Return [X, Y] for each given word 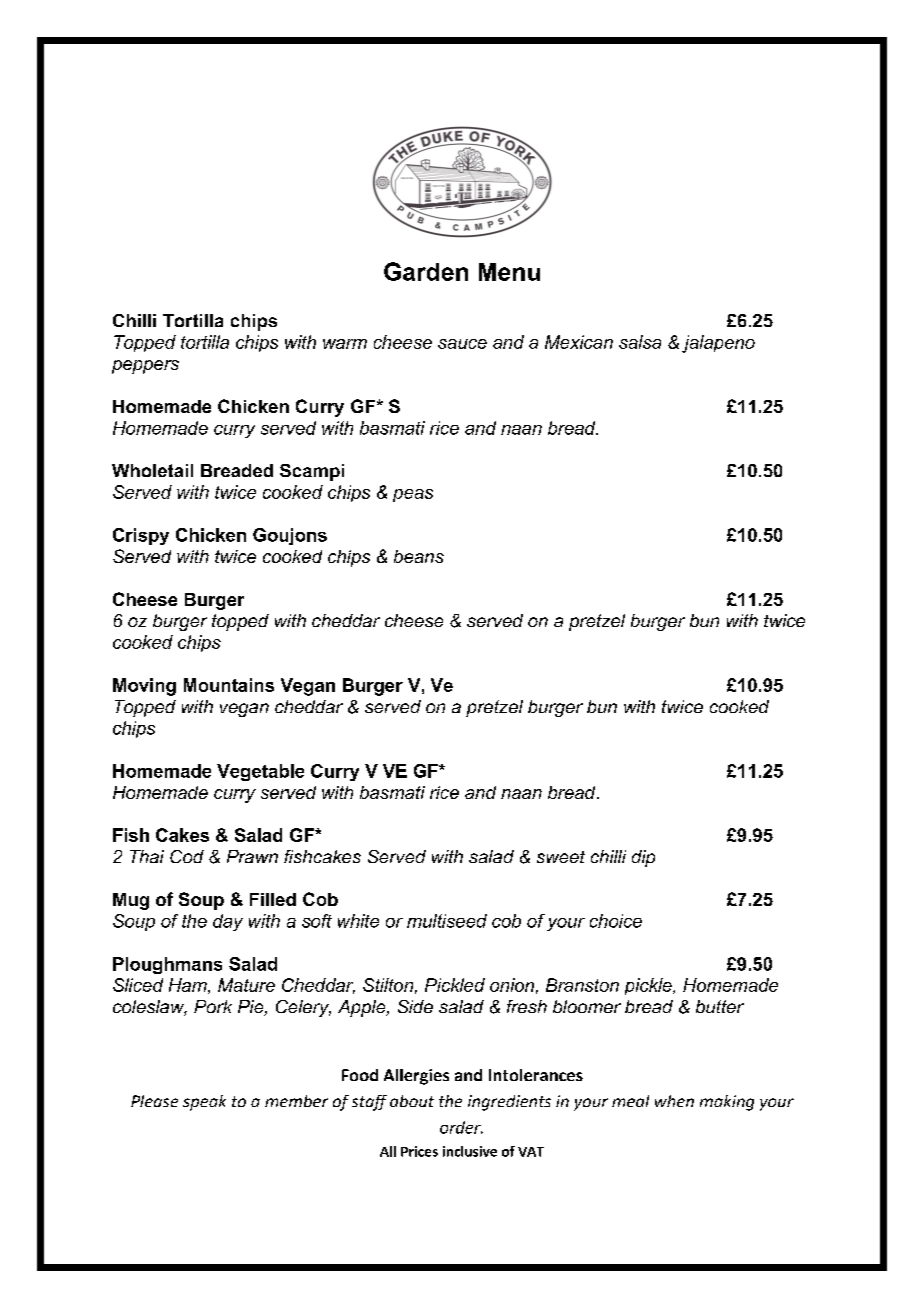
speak [204, 1103]
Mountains [229, 685]
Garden [426, 271]
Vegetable [260, 772]
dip [643, 858]
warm [345, 344]
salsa [640, 342]
